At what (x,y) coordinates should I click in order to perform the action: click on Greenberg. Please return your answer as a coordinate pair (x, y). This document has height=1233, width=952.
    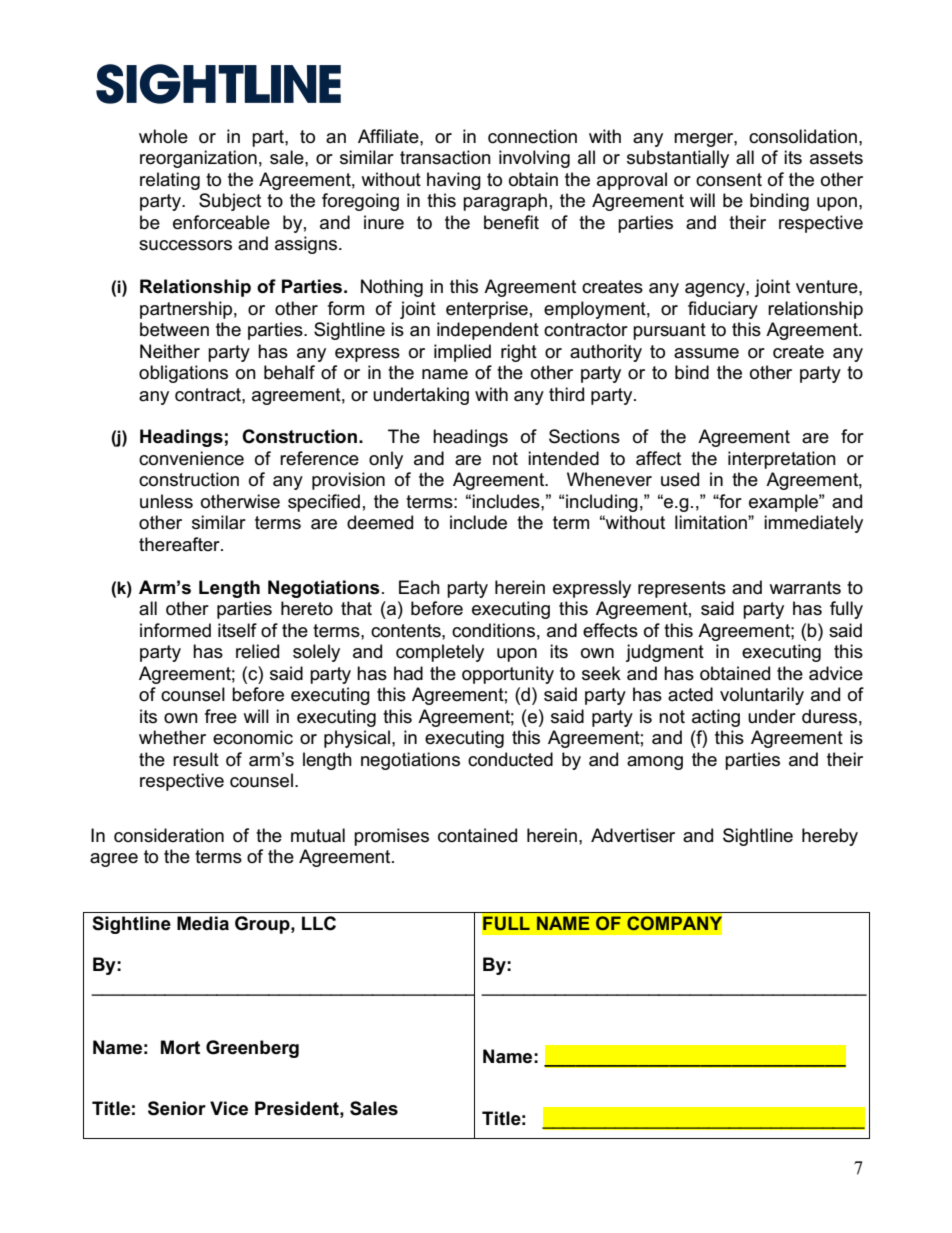
    Looking at the image, I should click on (252, 1049).
